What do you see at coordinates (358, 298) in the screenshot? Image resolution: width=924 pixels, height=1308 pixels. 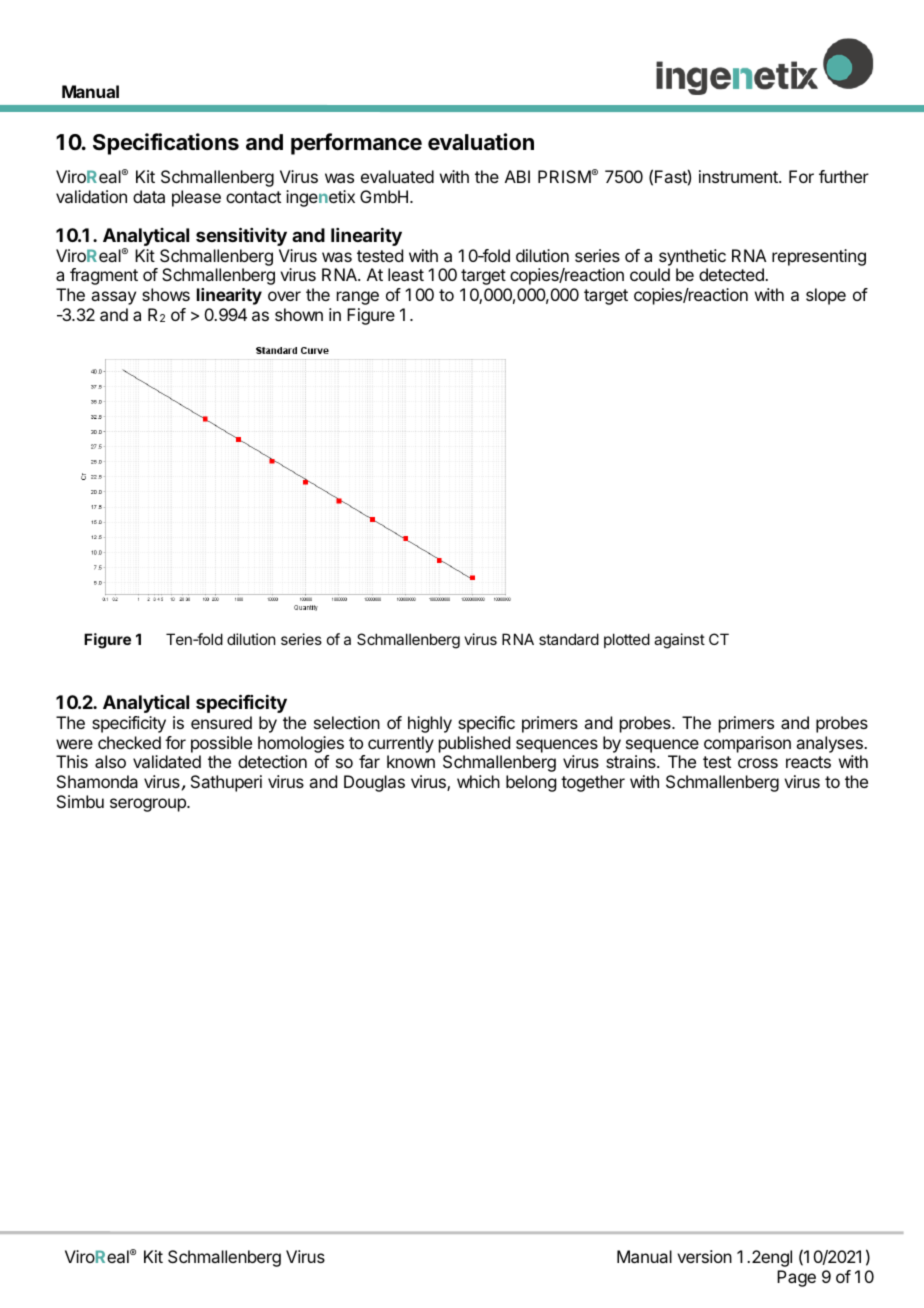 I see `range` at bounding box center [358, 298].
